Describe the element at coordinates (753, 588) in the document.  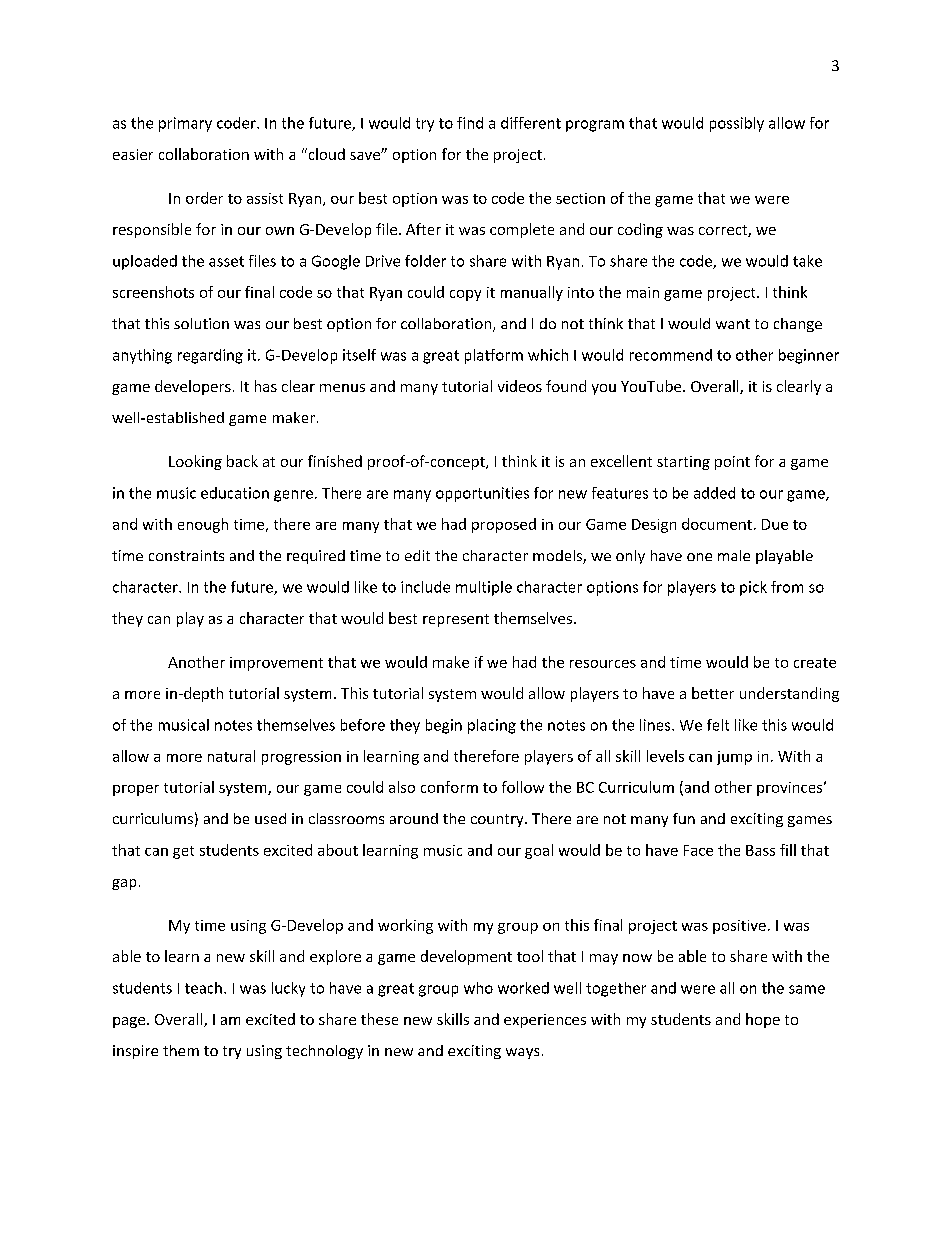
I see `pick` at that location.
